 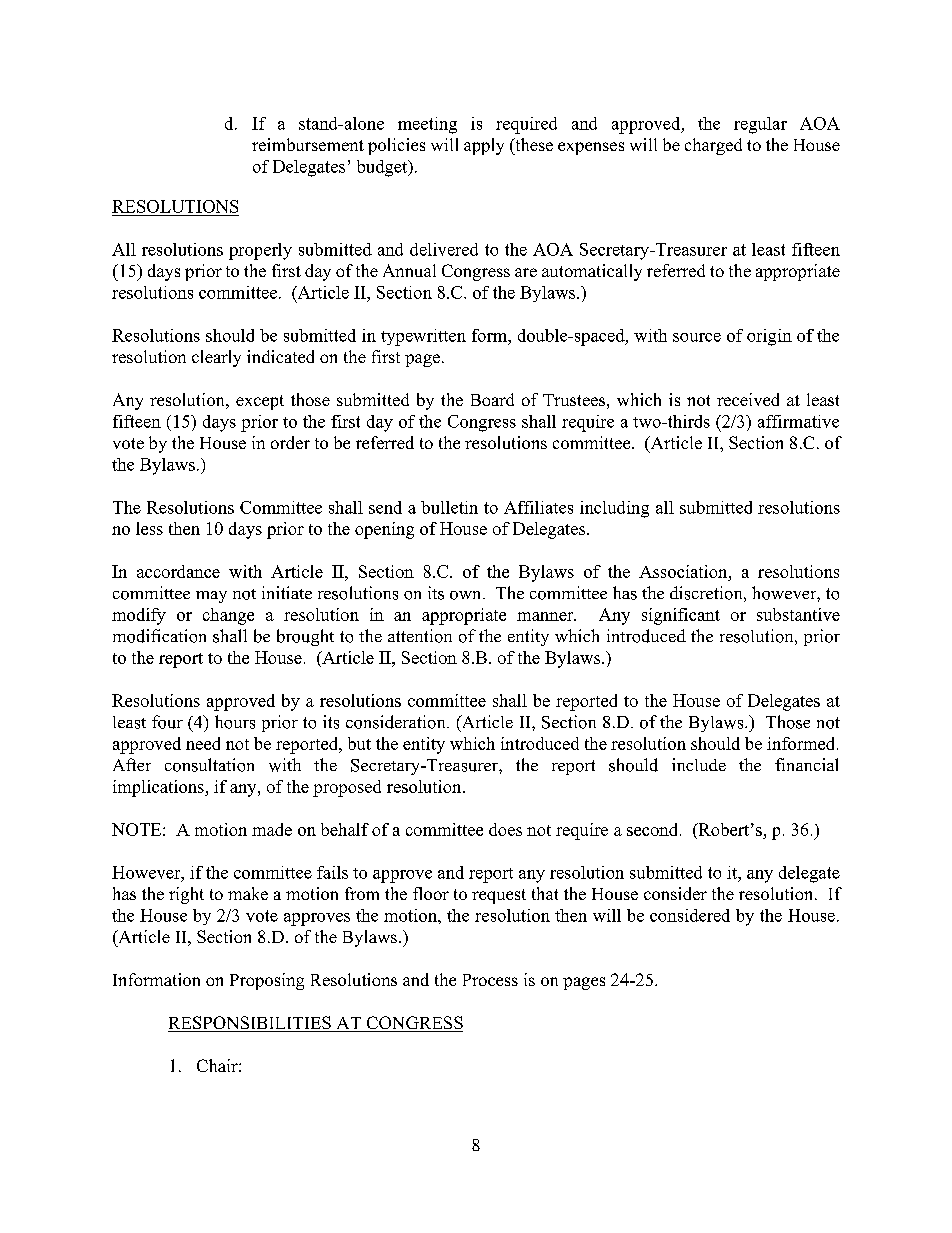 What do you see at coordinates (490, 980) in the screenshot?
I see `Process` at bounding box center [490, 980].
